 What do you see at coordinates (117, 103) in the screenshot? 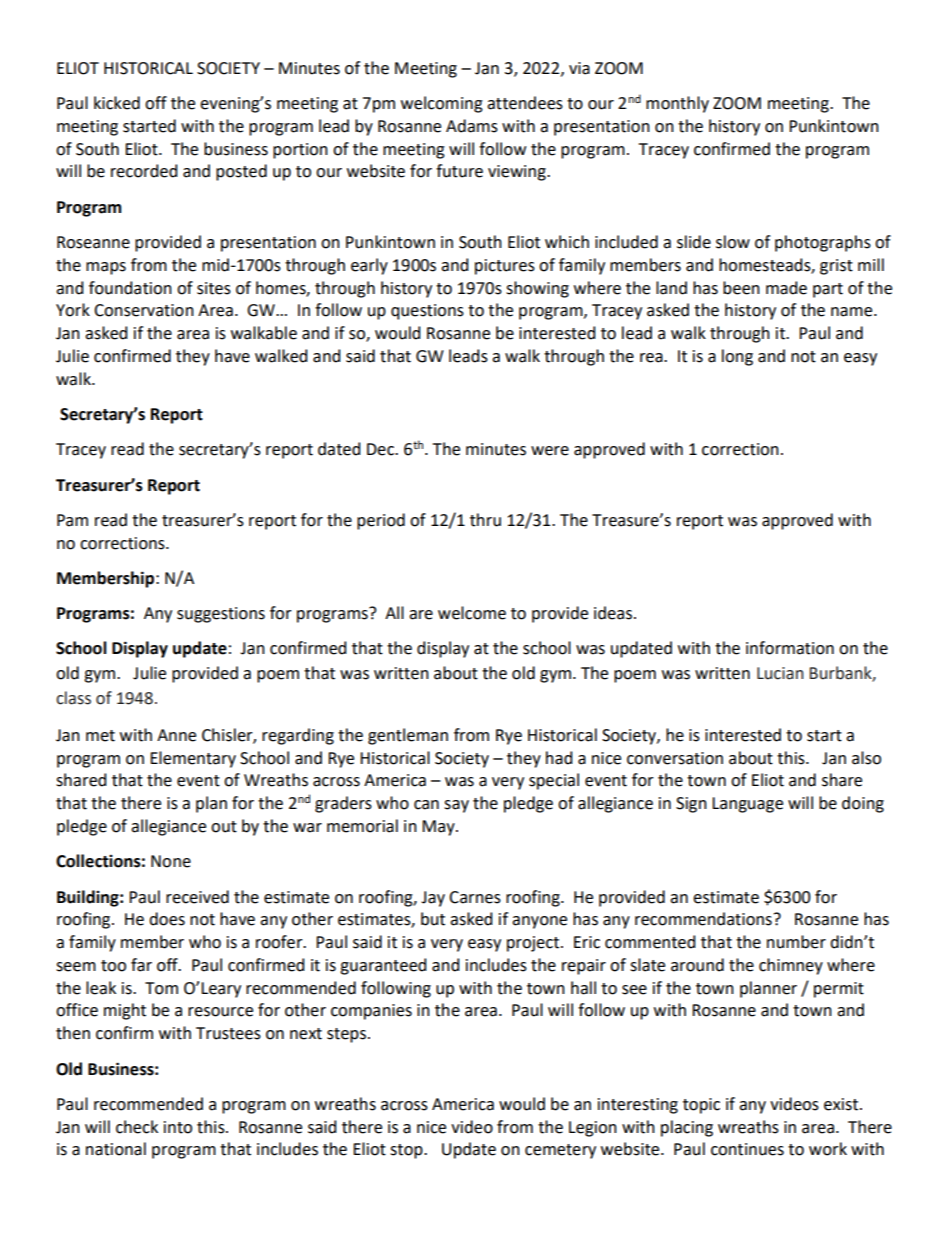
I see `kicked` at bounding box center [117, 103].
